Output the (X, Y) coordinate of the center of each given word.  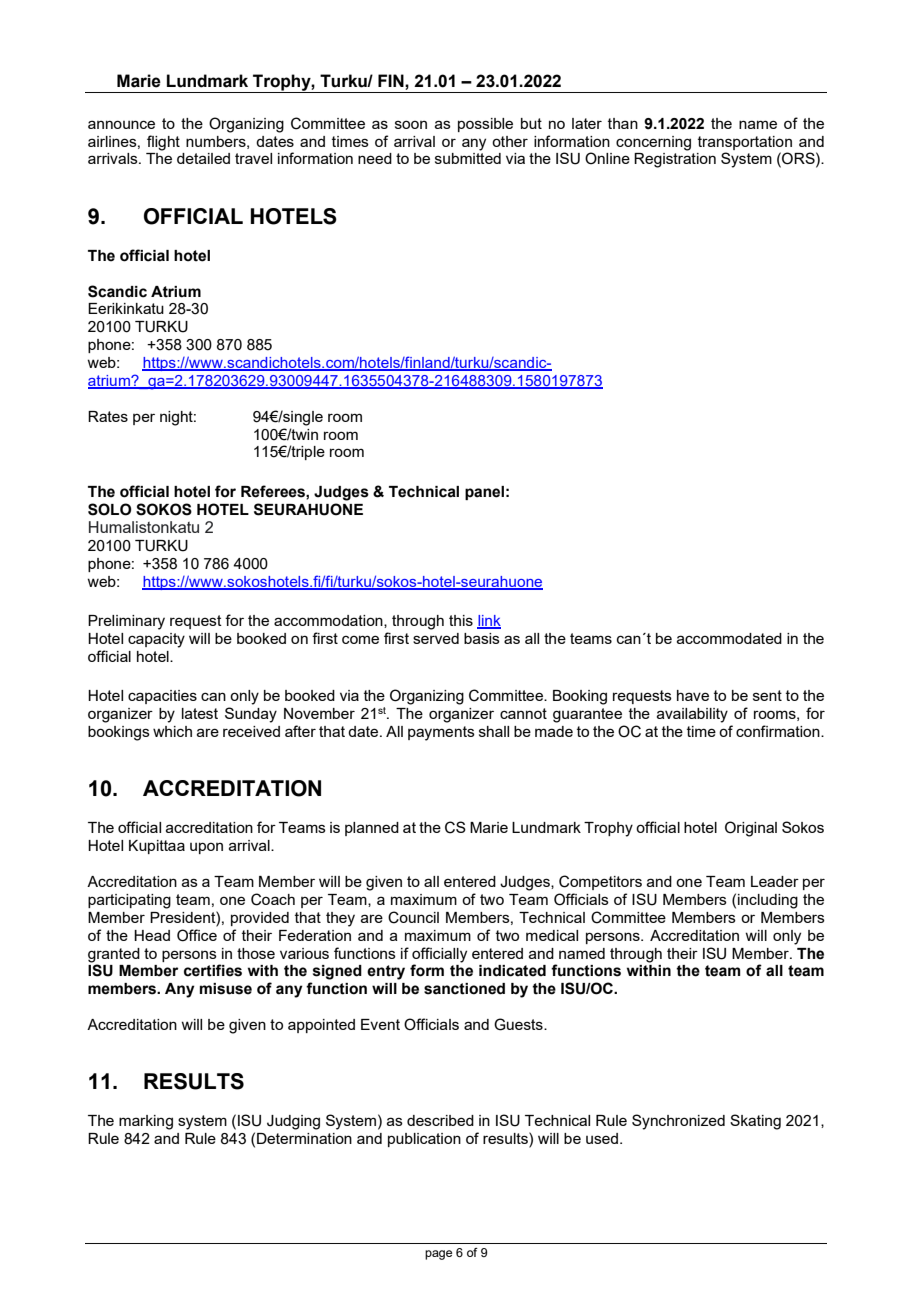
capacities (162, 697)
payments (441, 733)
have (693, 695)
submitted (468, 158)
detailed (203, 158)
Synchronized (678, 1122)
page (438, 1255)
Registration (675, 160)
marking (146, 1122)
